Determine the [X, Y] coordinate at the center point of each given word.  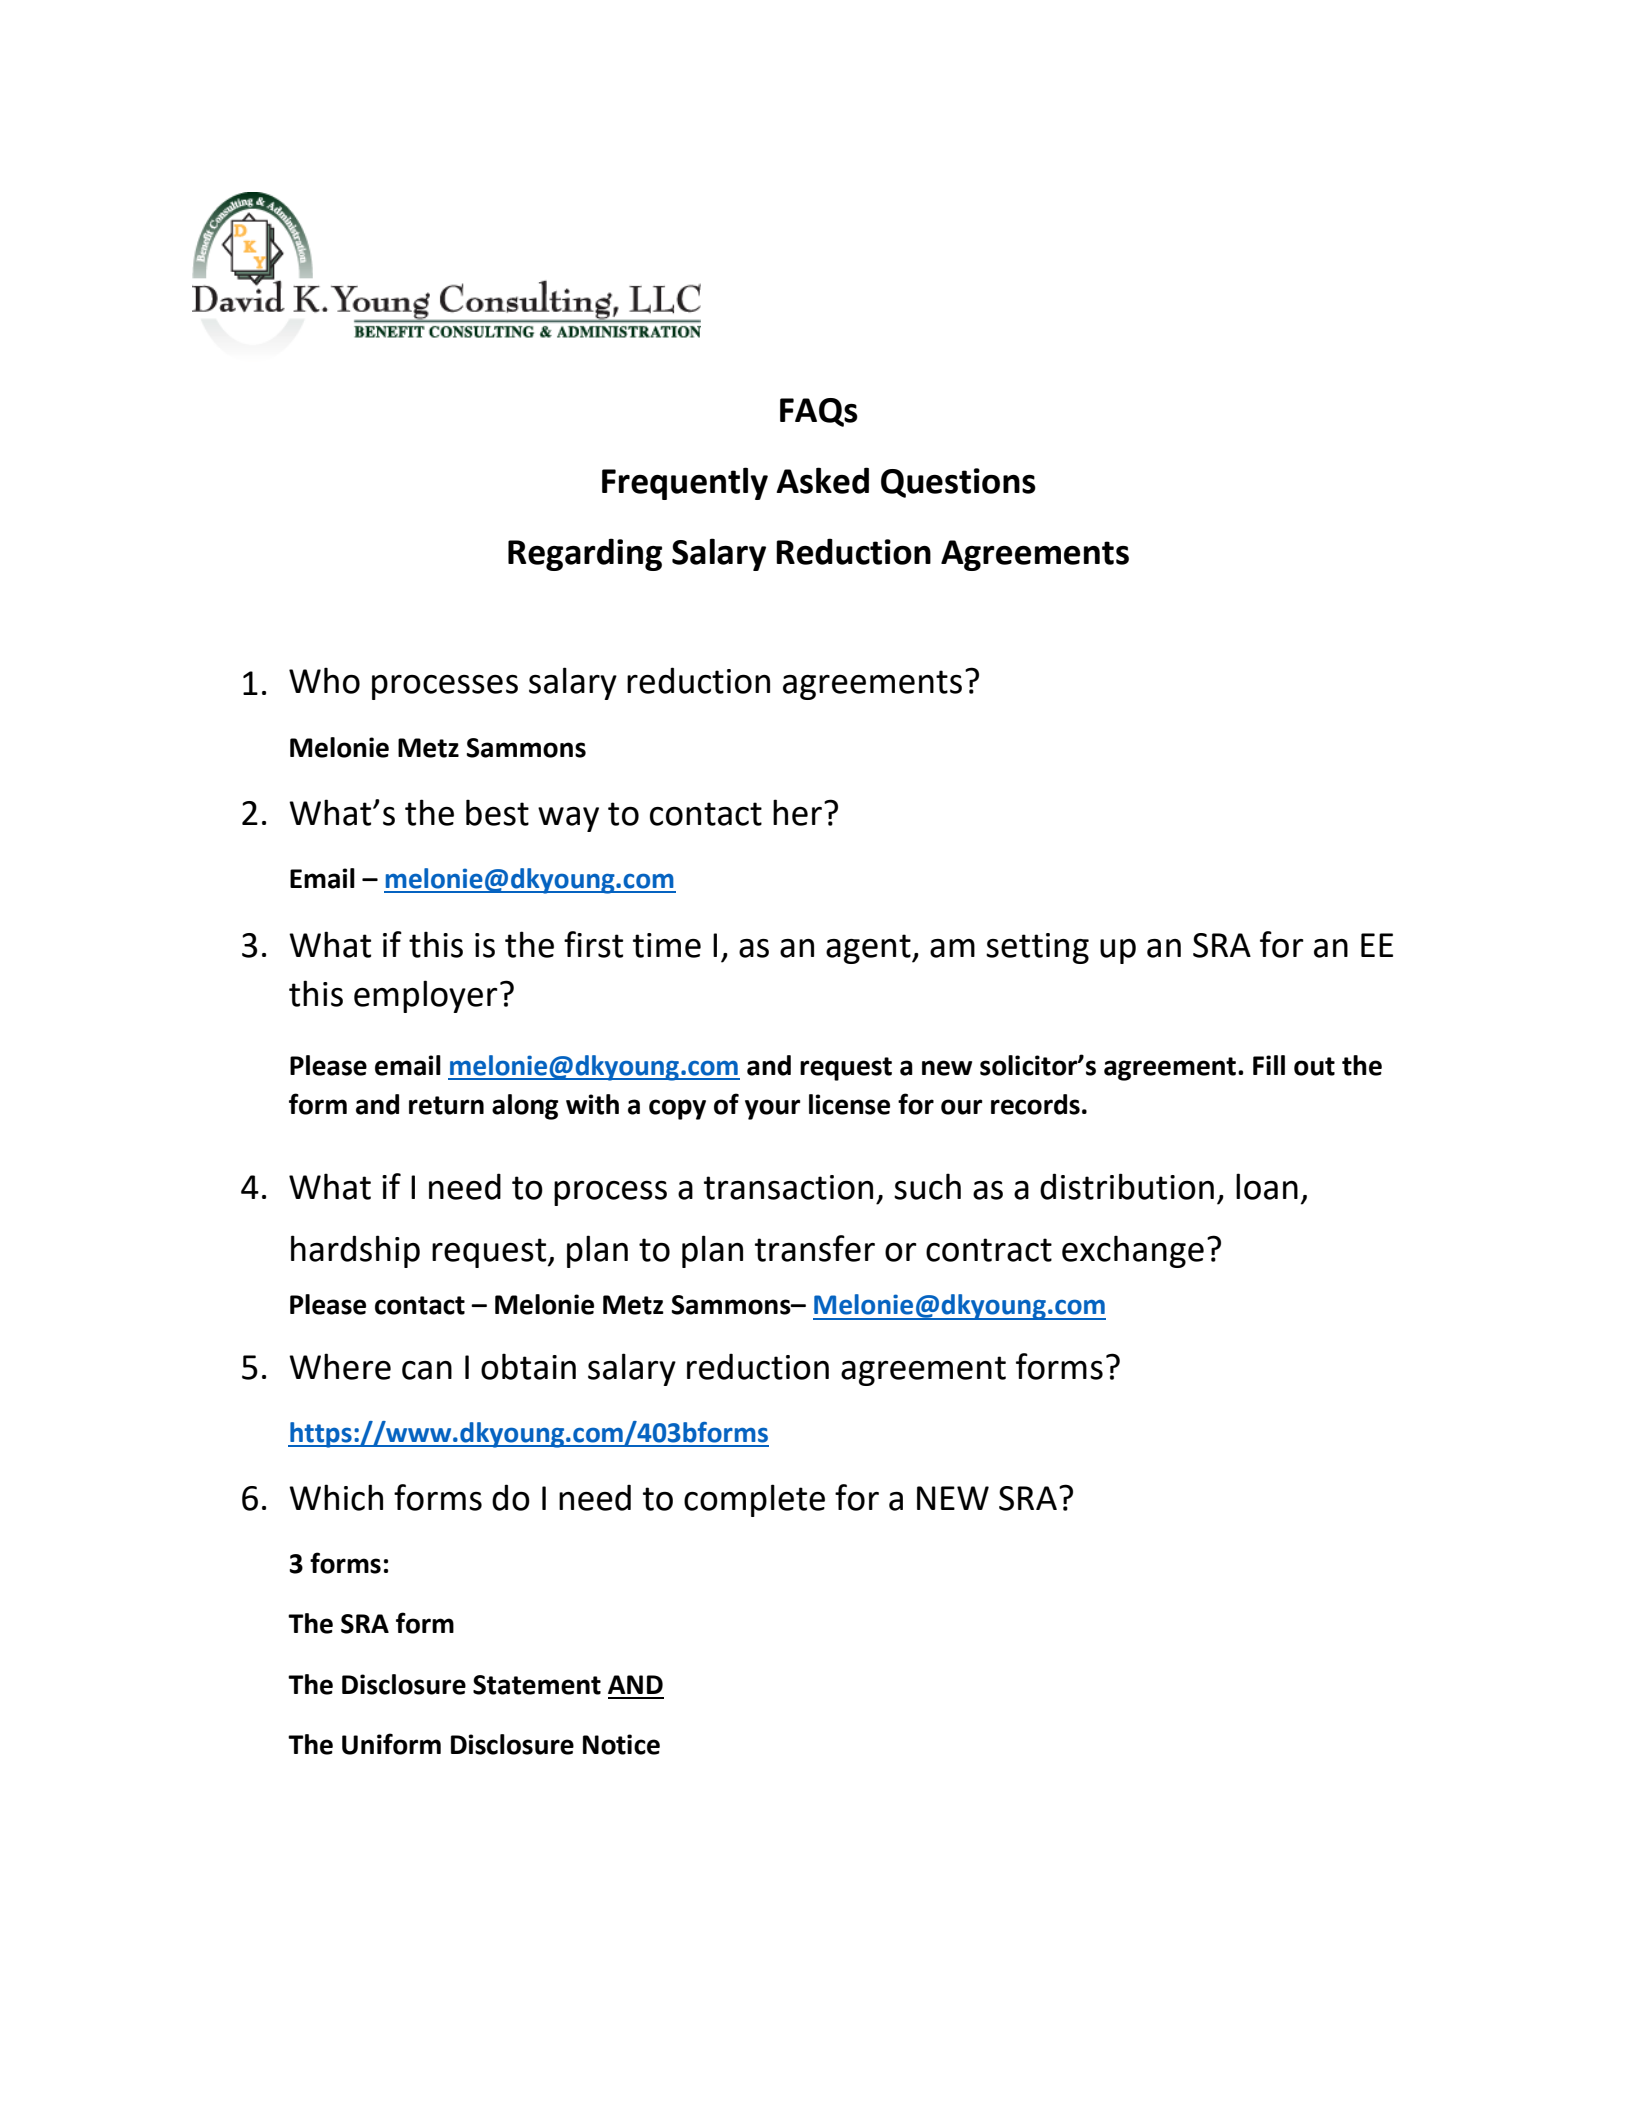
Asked [822, 480]
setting [1037, 948]
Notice [621, 1744]
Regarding [585, 554]
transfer [815, 1248]
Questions [958, 483]
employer [426, 996]
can [427, 1370]
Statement [537, 1685]
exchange [1133, 1251]
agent [869, 949]
